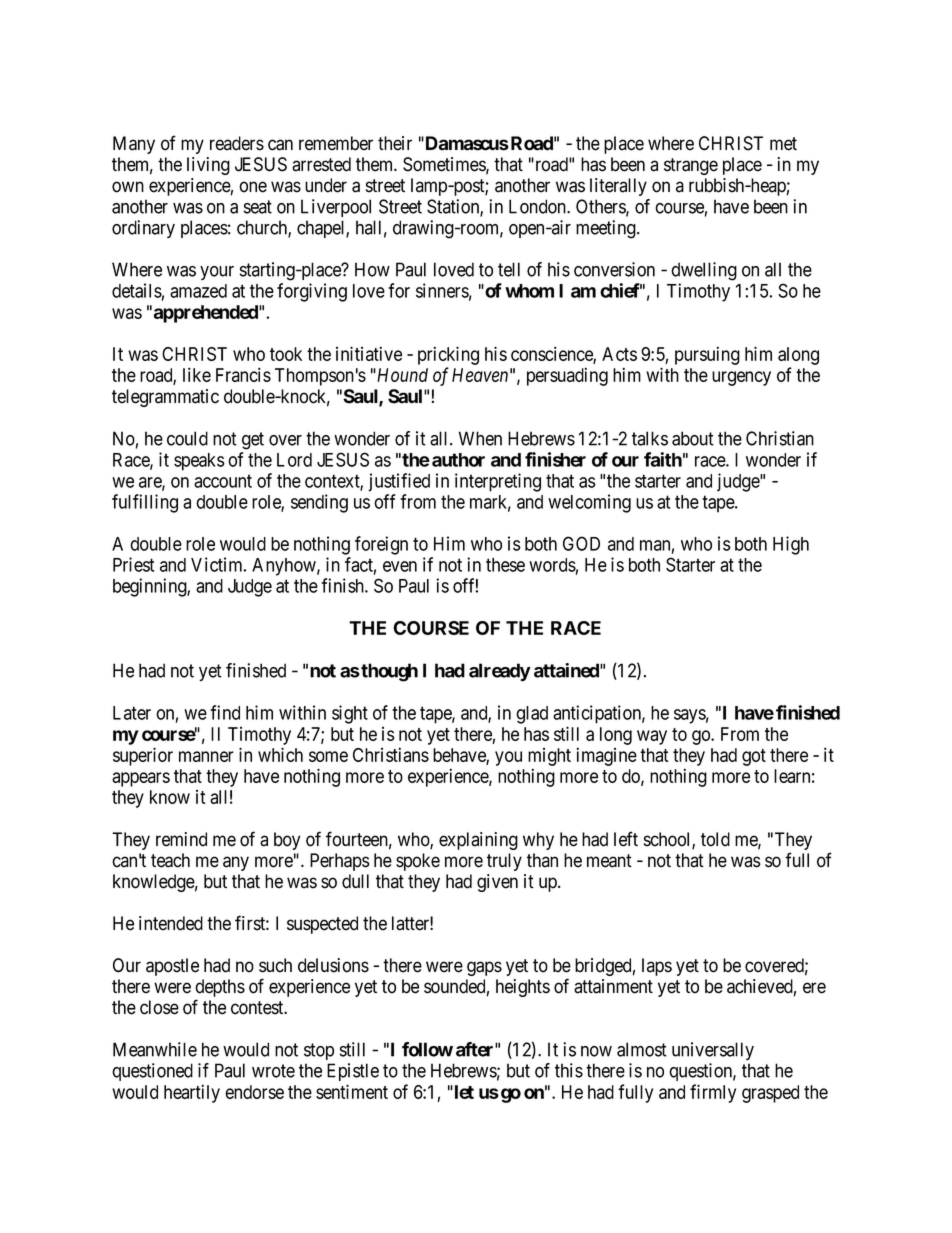 Image resolution: width=952 pixels, height=1233 pixels. What do you see at coordinates (353, 1072) in the image?
I see `Epistle` at bounding box center [353, 1072].
